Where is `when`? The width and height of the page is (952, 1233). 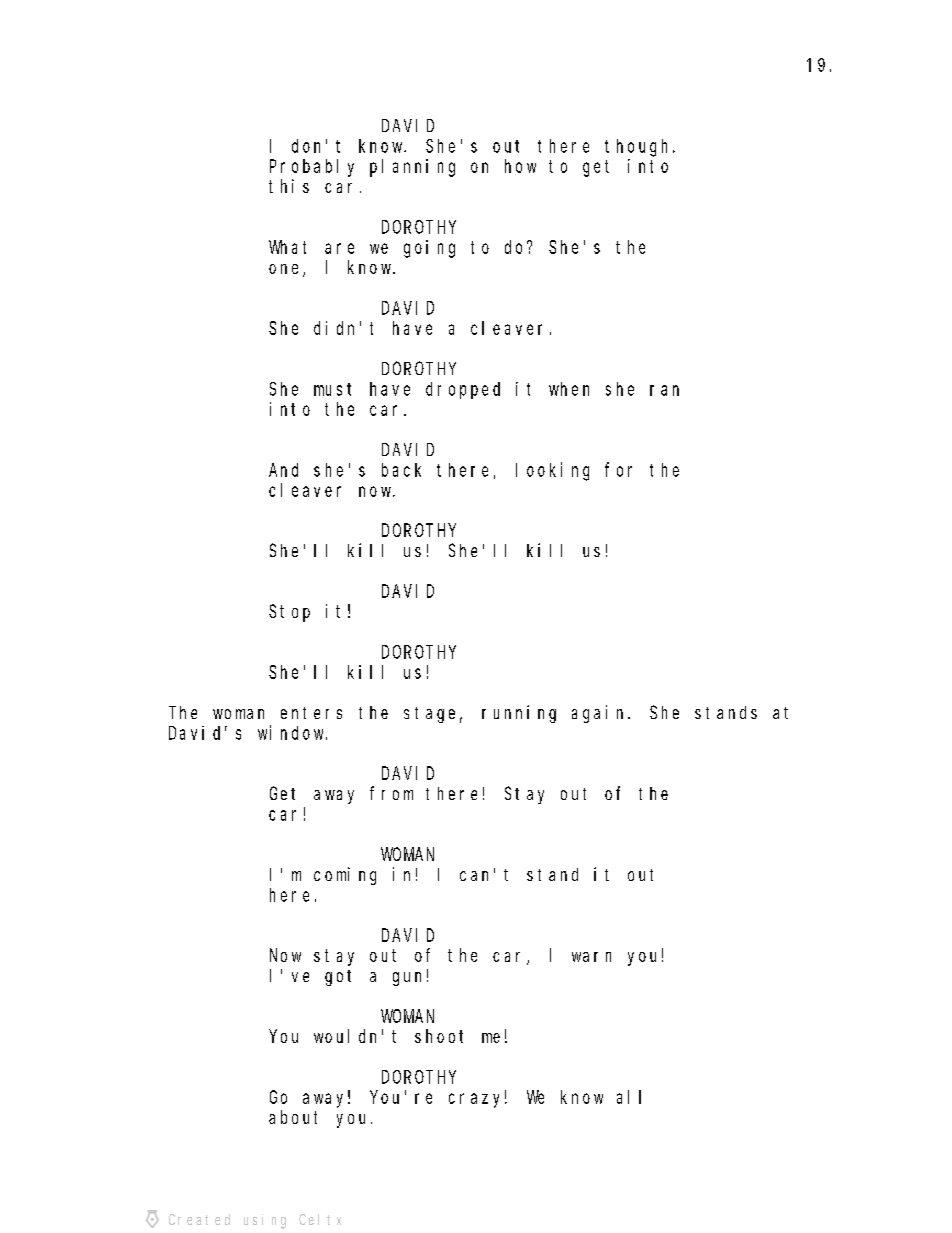
when is located at coordinates (569, 389).
